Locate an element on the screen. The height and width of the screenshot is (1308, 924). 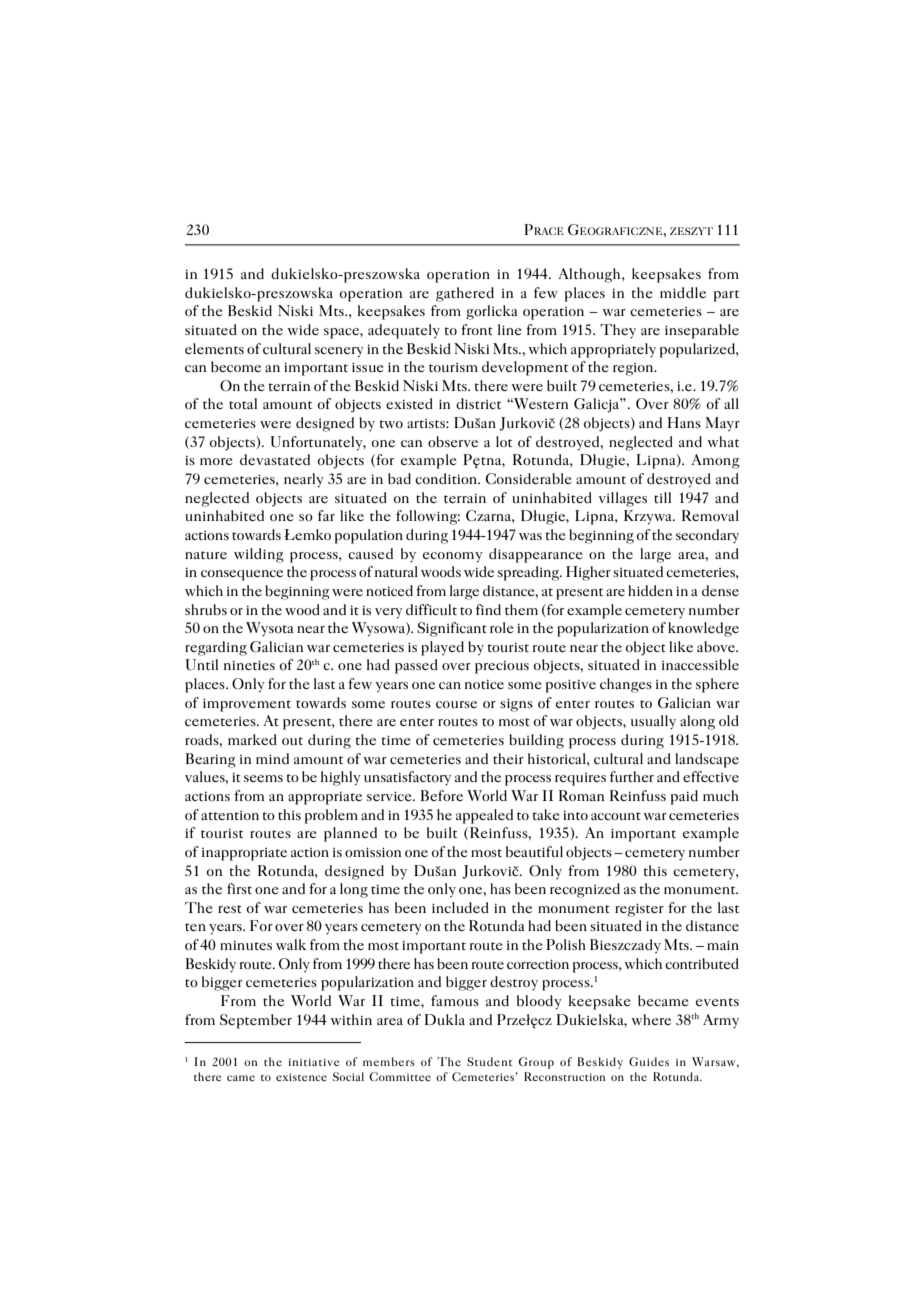
course is located at coordinates (456, 704).
